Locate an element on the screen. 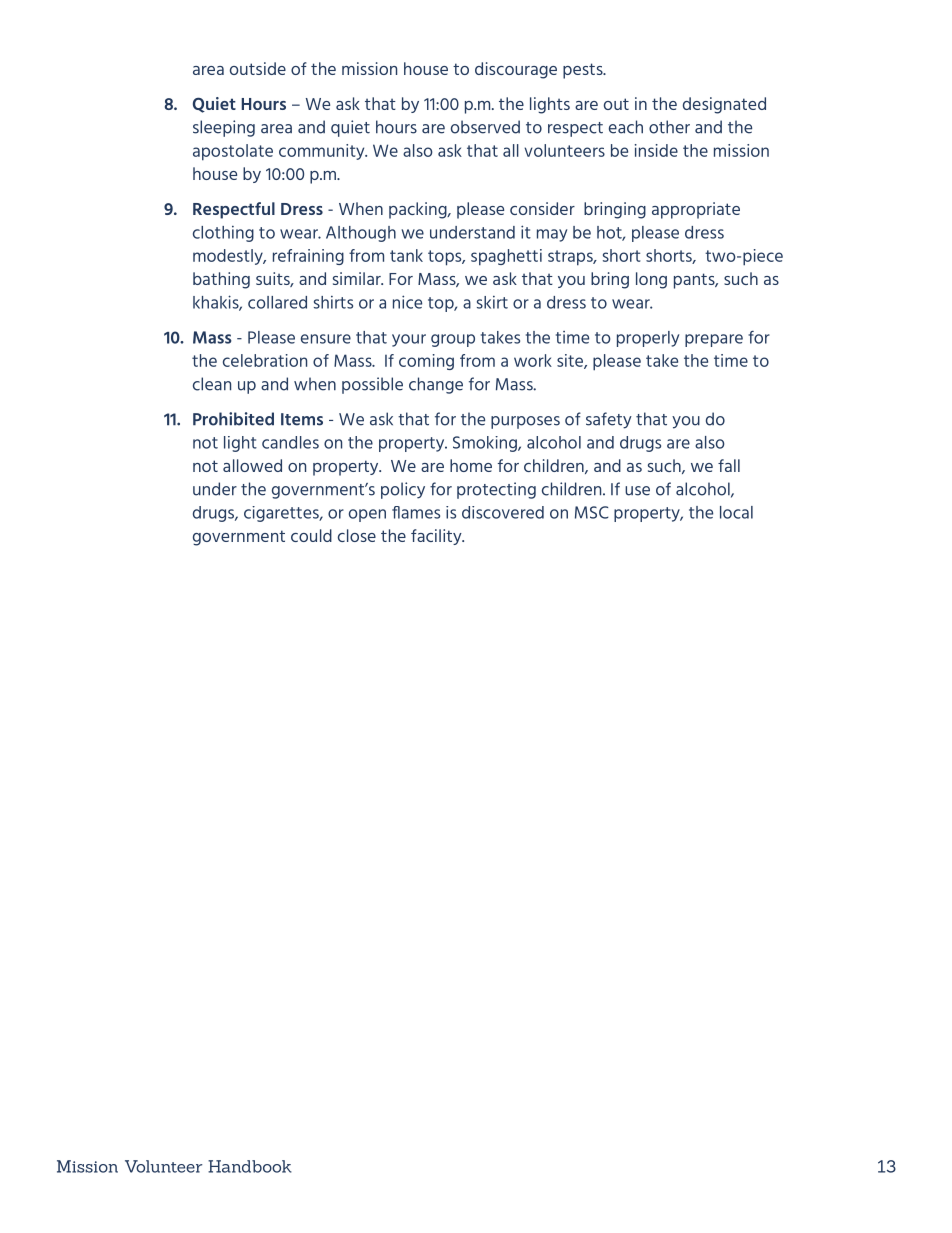 The image size is (952, 1233). local is located at coordinates (736, 512).
